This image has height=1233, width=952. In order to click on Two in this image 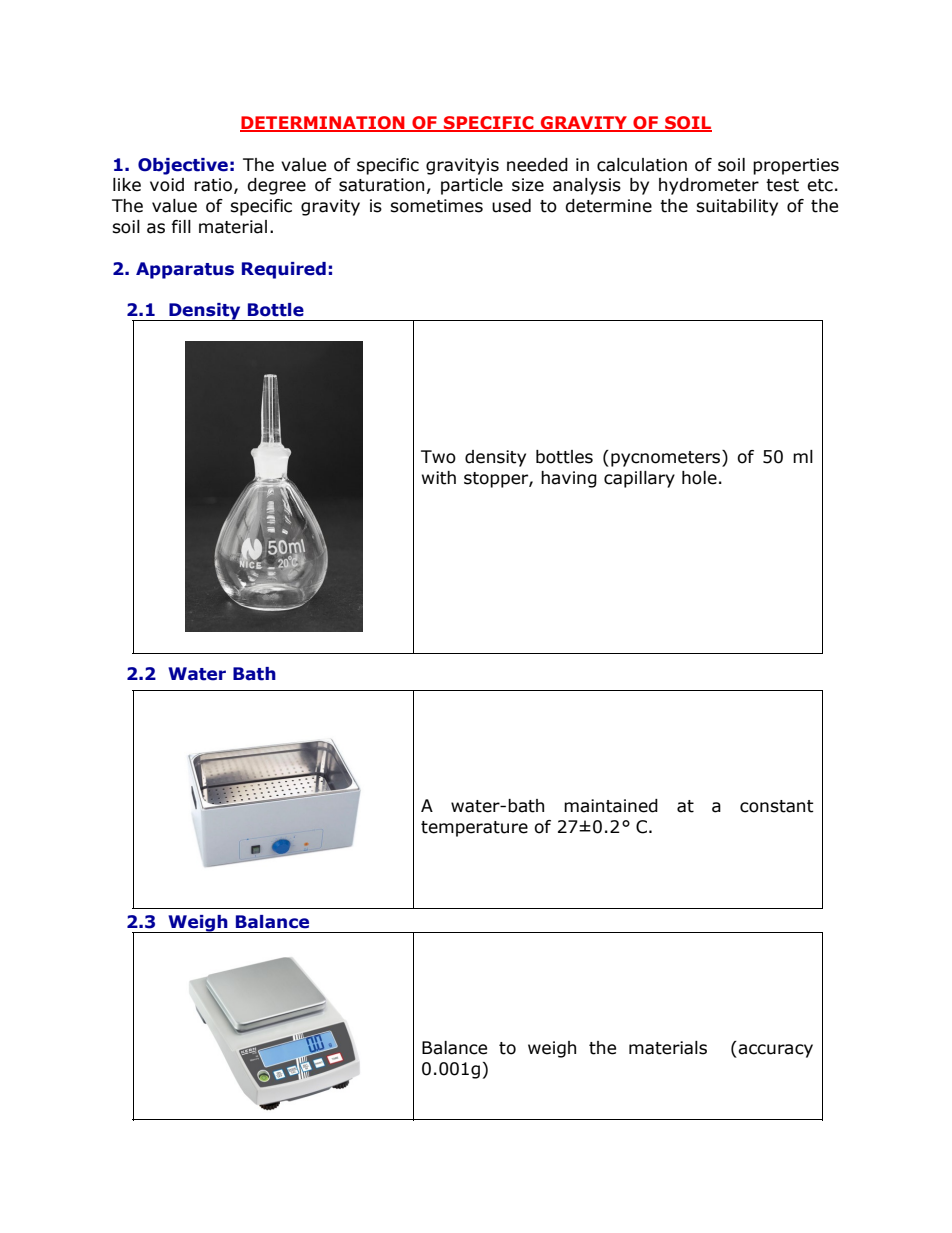, I will do `click(438, 457)`.
